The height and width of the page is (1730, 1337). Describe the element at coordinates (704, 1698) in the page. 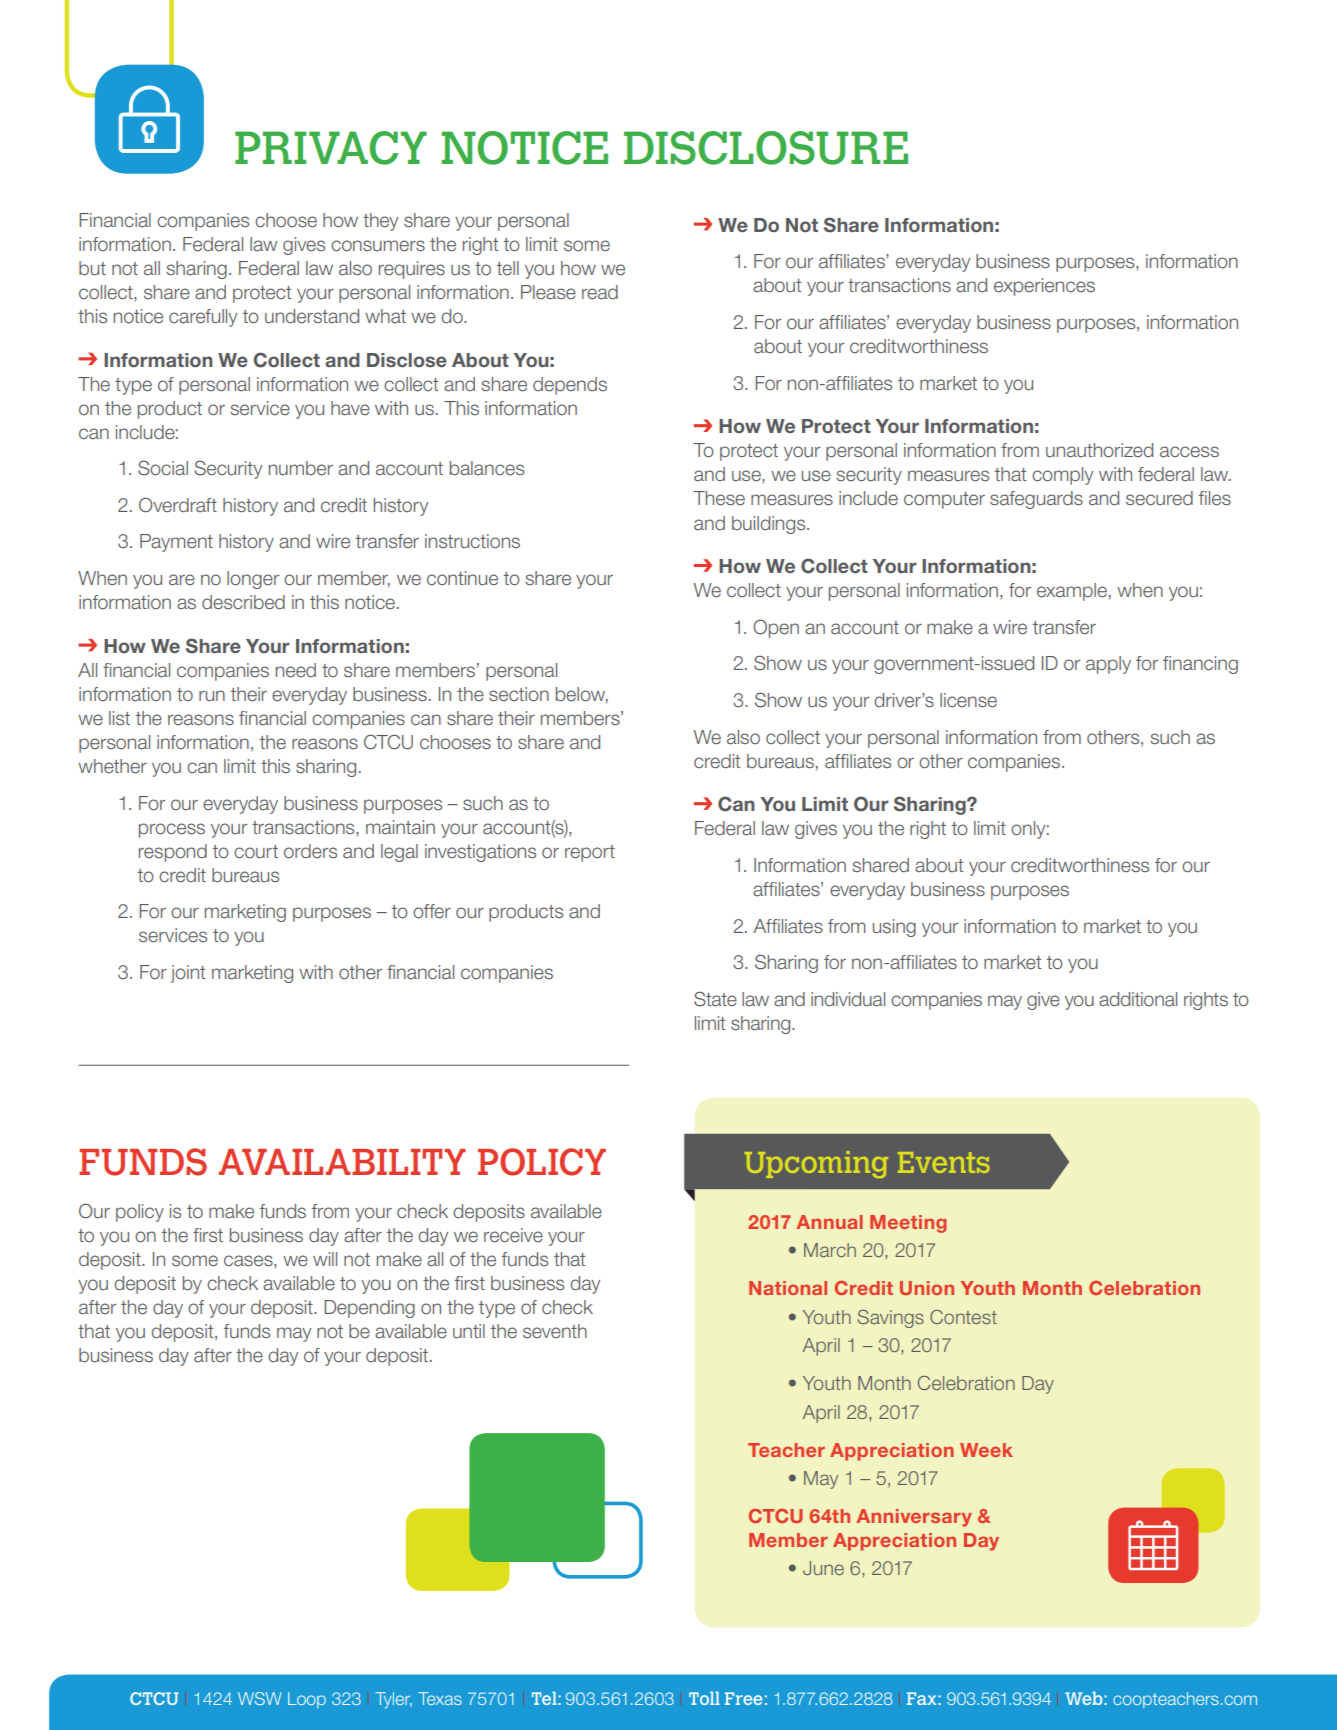

I see `Toll` at that location.
